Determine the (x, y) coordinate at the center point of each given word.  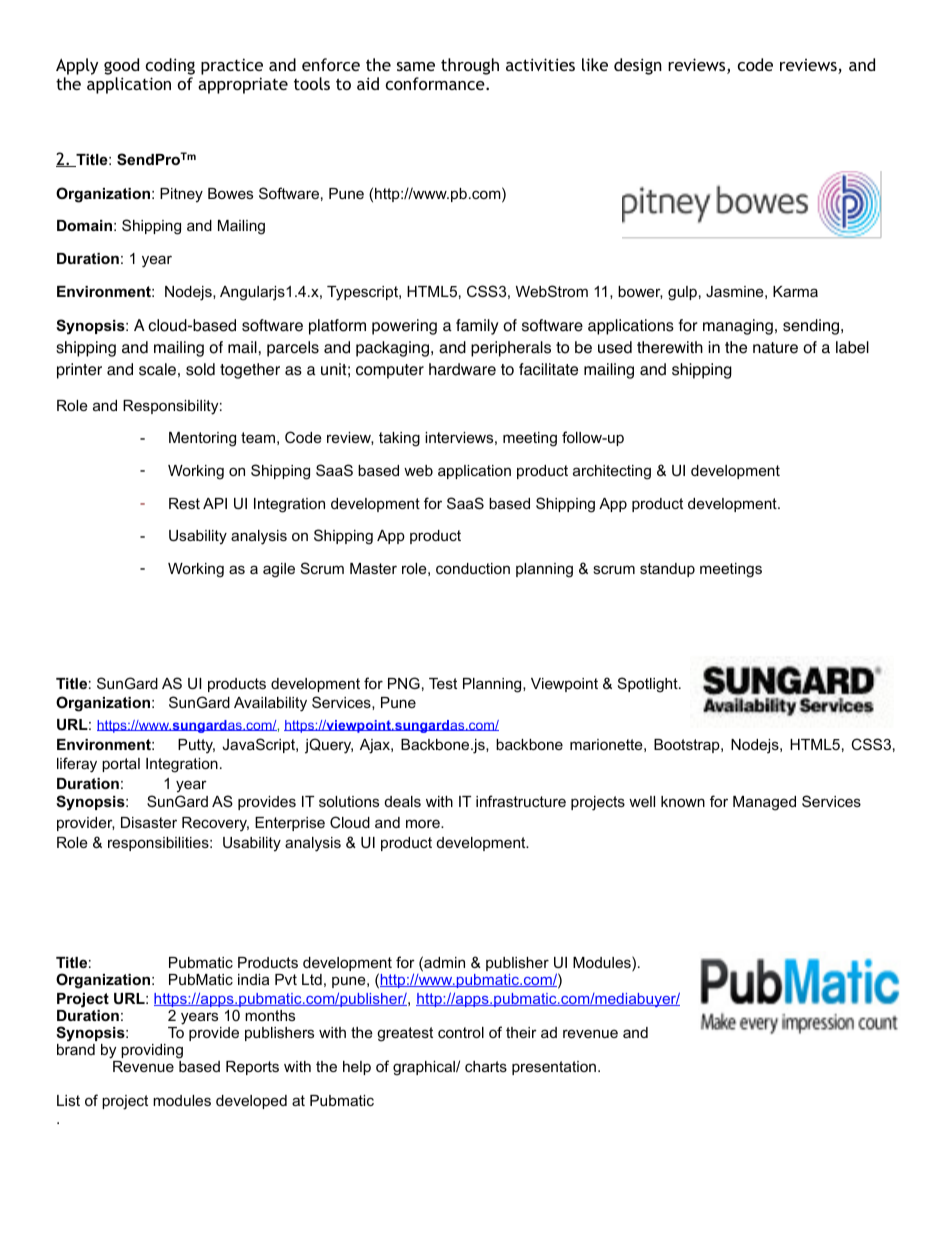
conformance (436, 83)
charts (486, 1066)
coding (170, 68)
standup (667, 570)
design (638, 66)
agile (279, 570)
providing (152, 1051)
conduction (473, 568)
